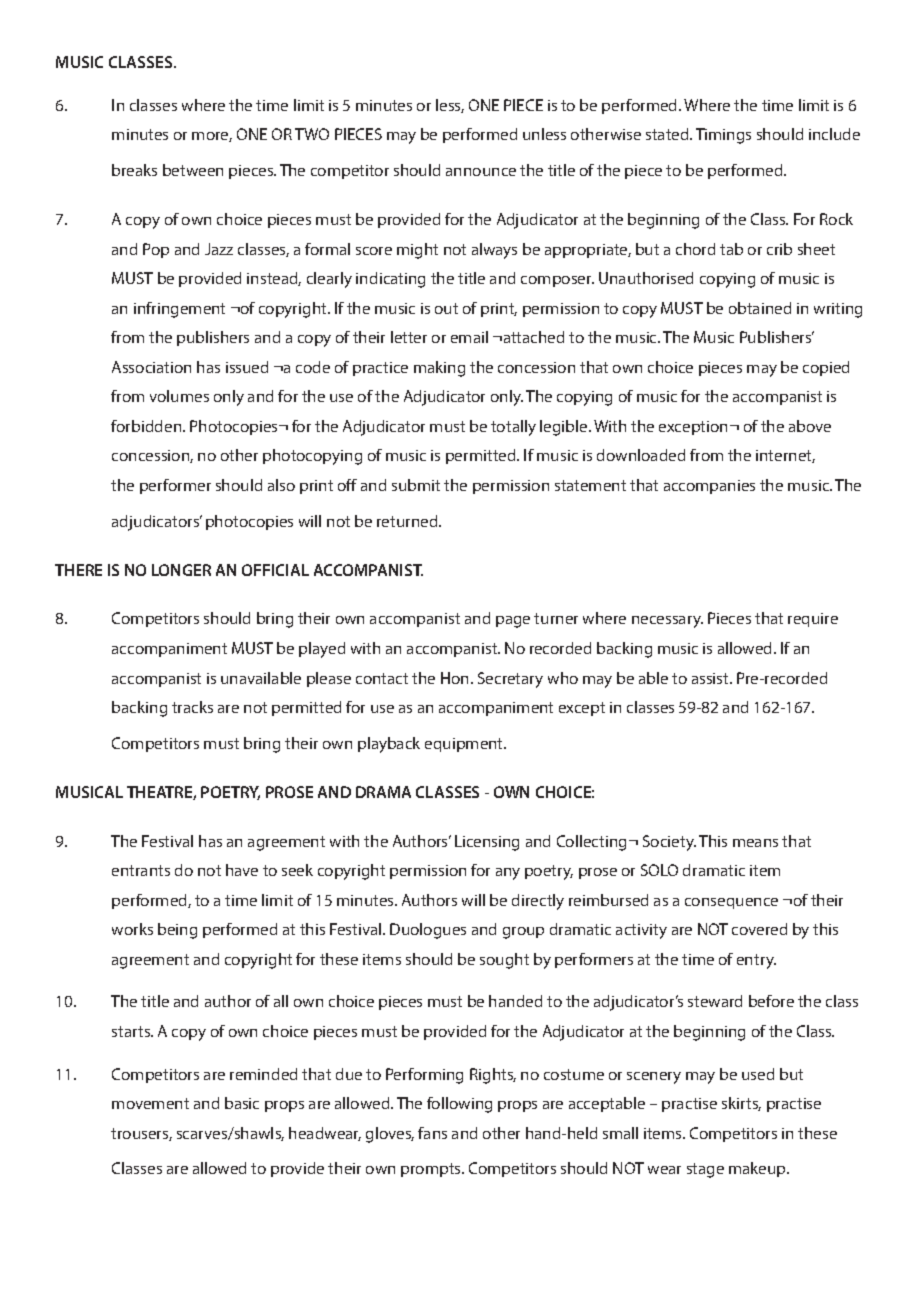 The height and width of the screenshot is (1308, 924). Describe the element at coordinates (150, 1103) in the screenshot. I see `movement` at that location.
